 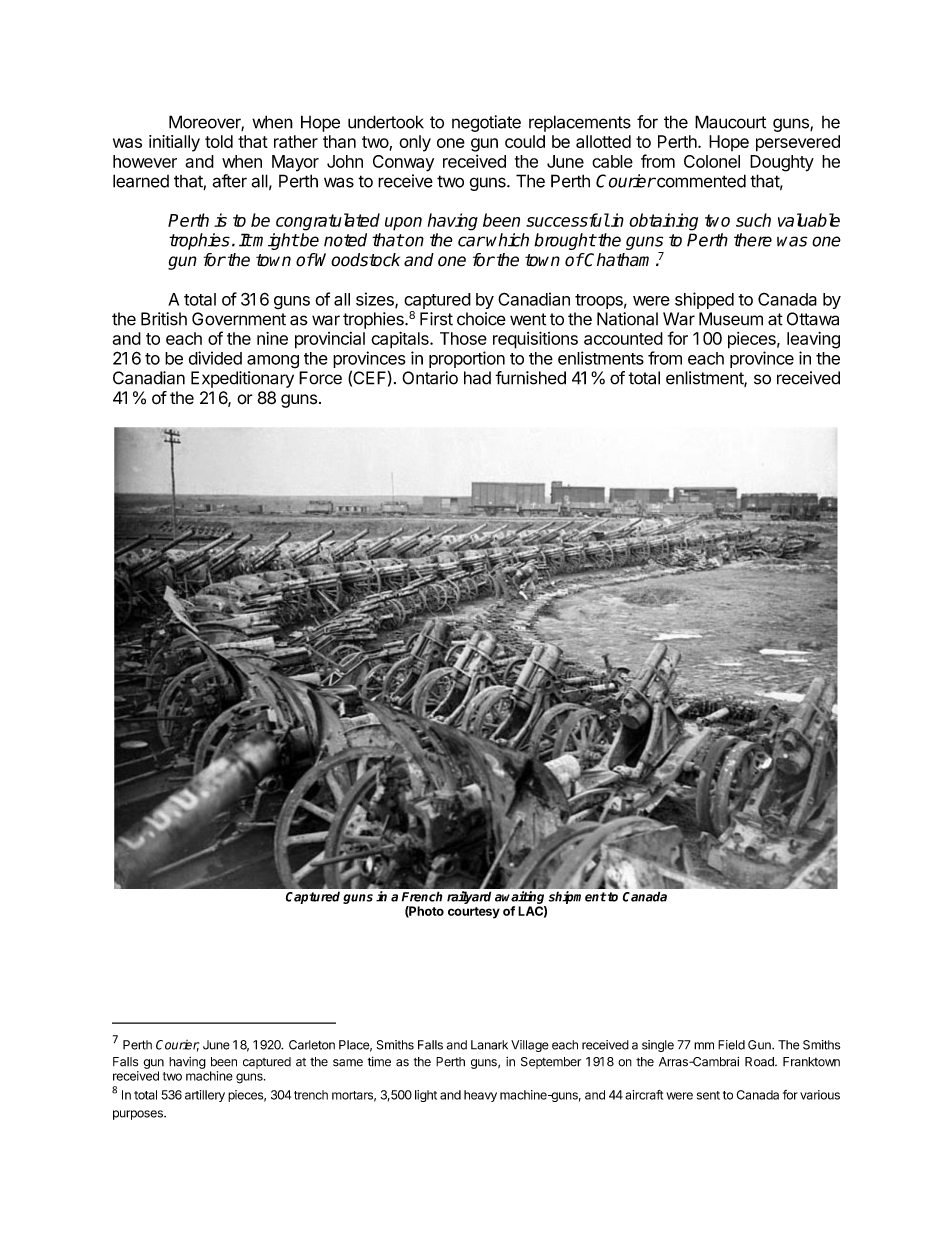 What do you see at coordinates (480, 1096) in the page?
I see `heavy` at bounding box center [480, 1096].
